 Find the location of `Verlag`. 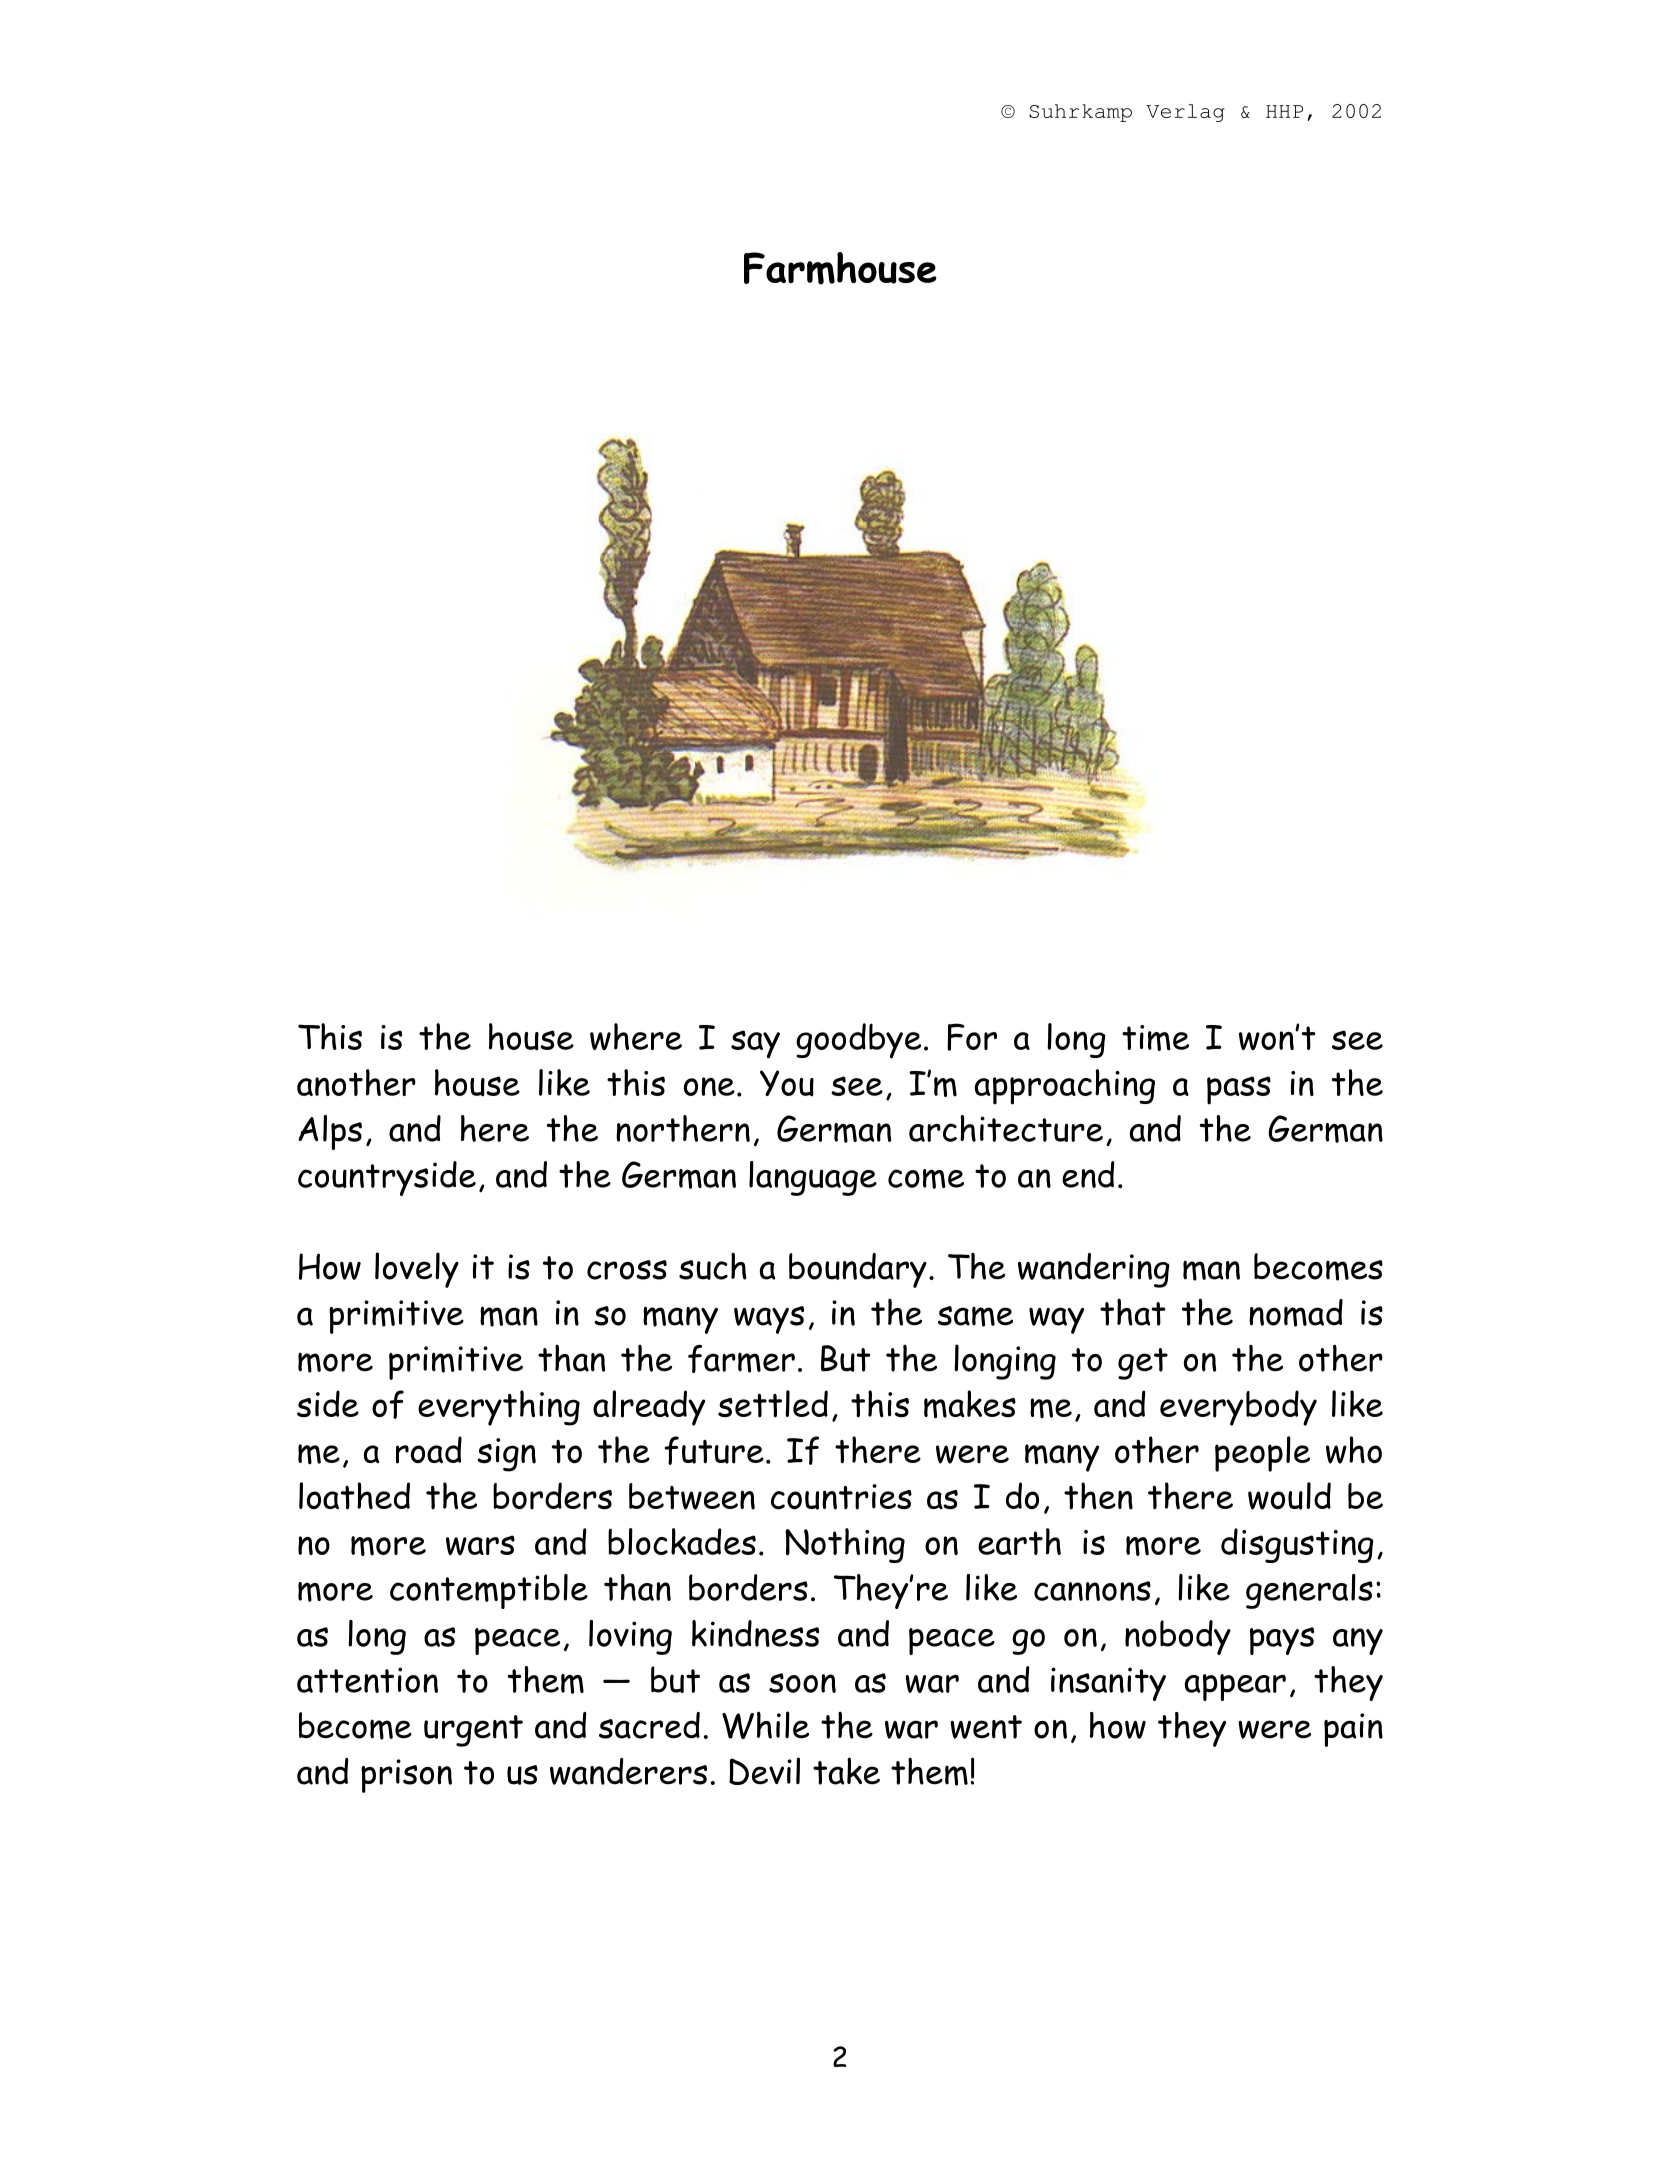

Verlag is located at coordinates (1185, 113).
